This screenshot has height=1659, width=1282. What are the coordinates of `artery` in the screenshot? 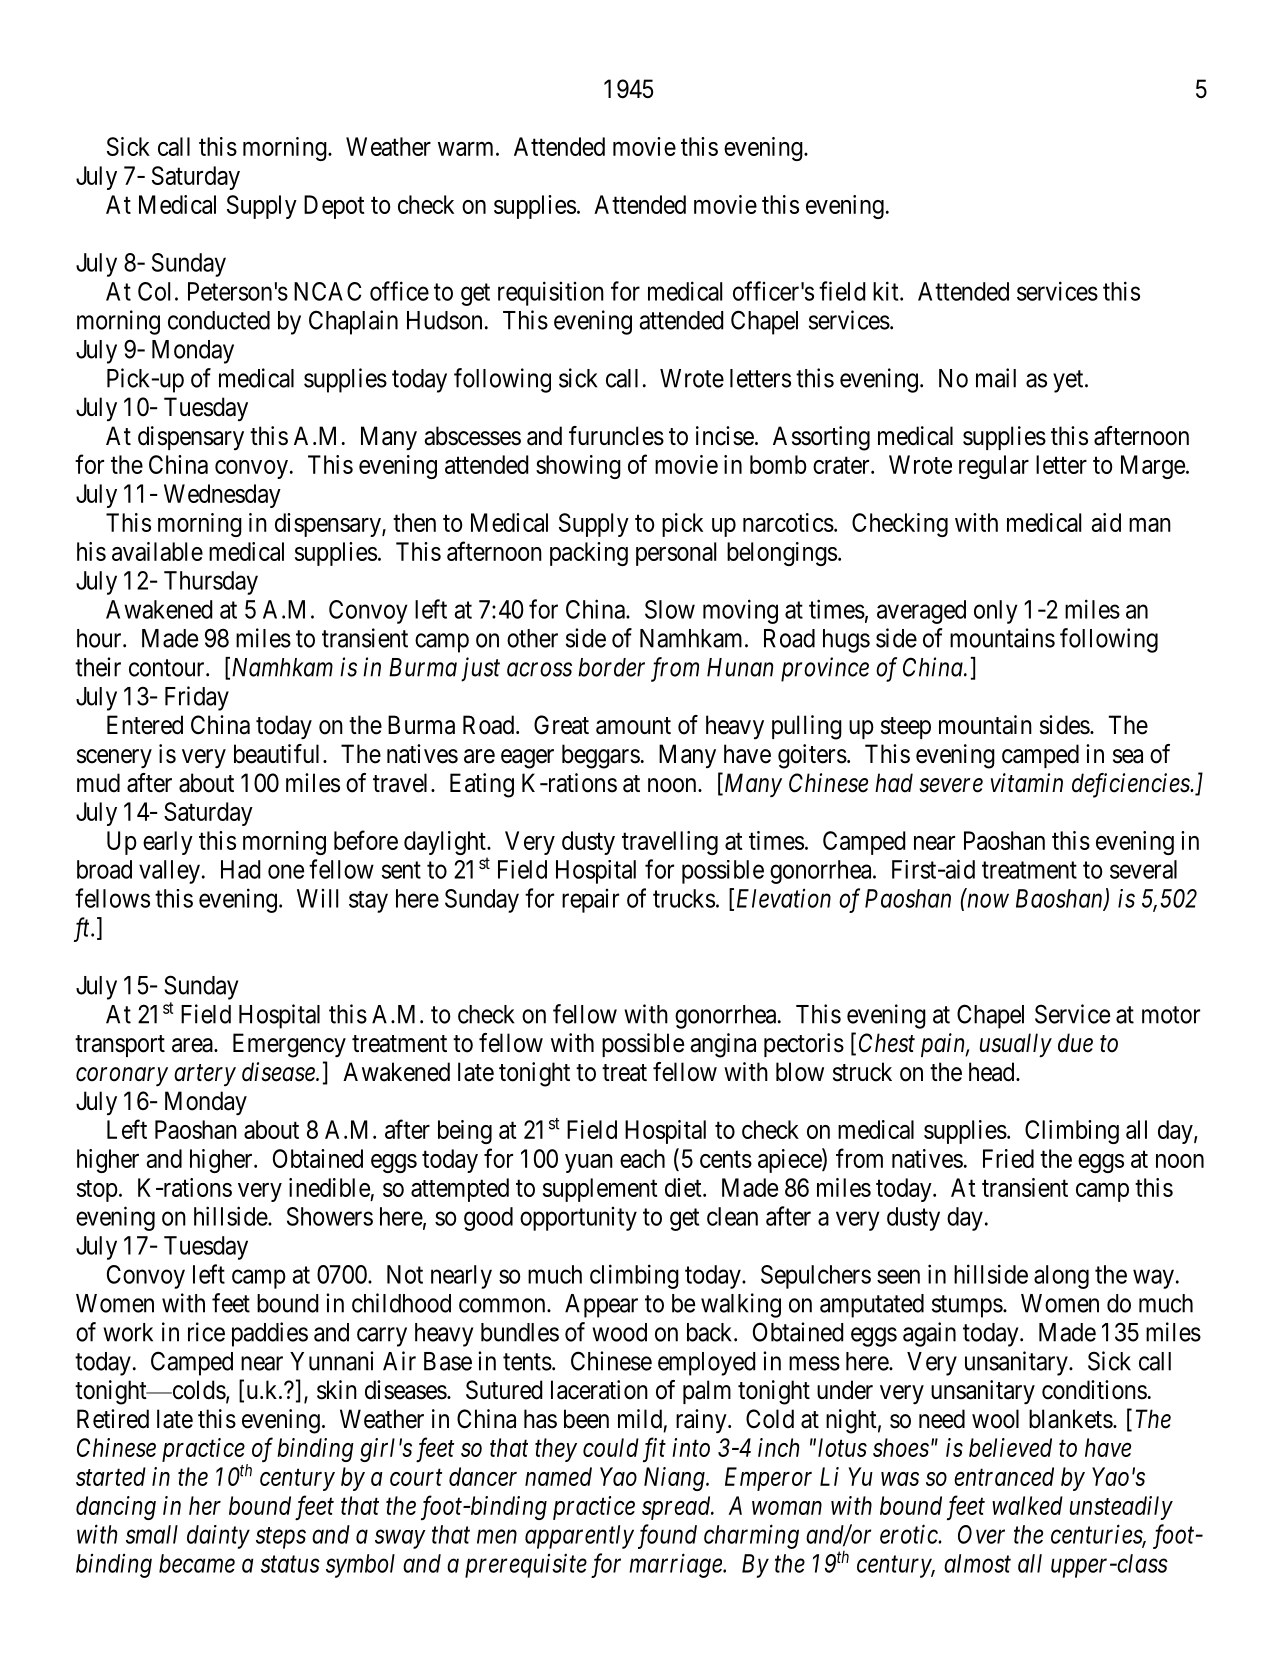 It's located at (205, 1075).
